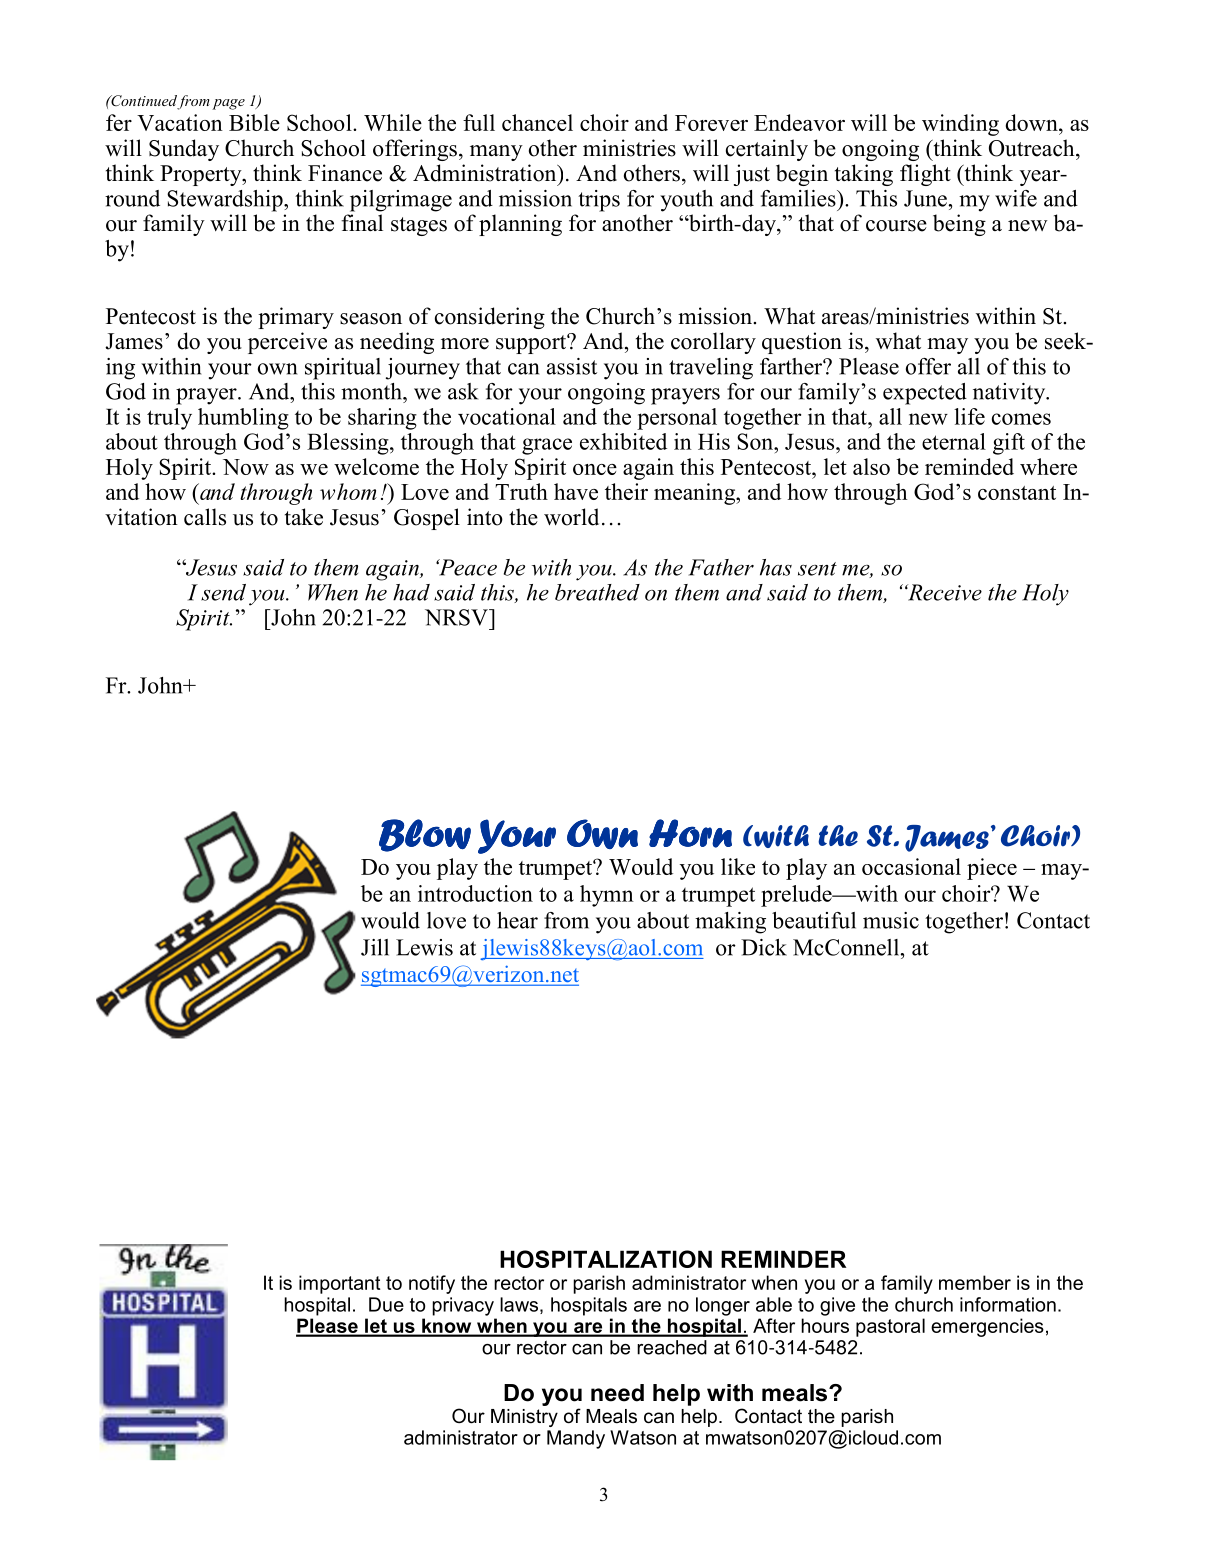 Image resolution: width=1208 pixels, height=1564 pixels. I want to click on Horn, so click(690, 833).
